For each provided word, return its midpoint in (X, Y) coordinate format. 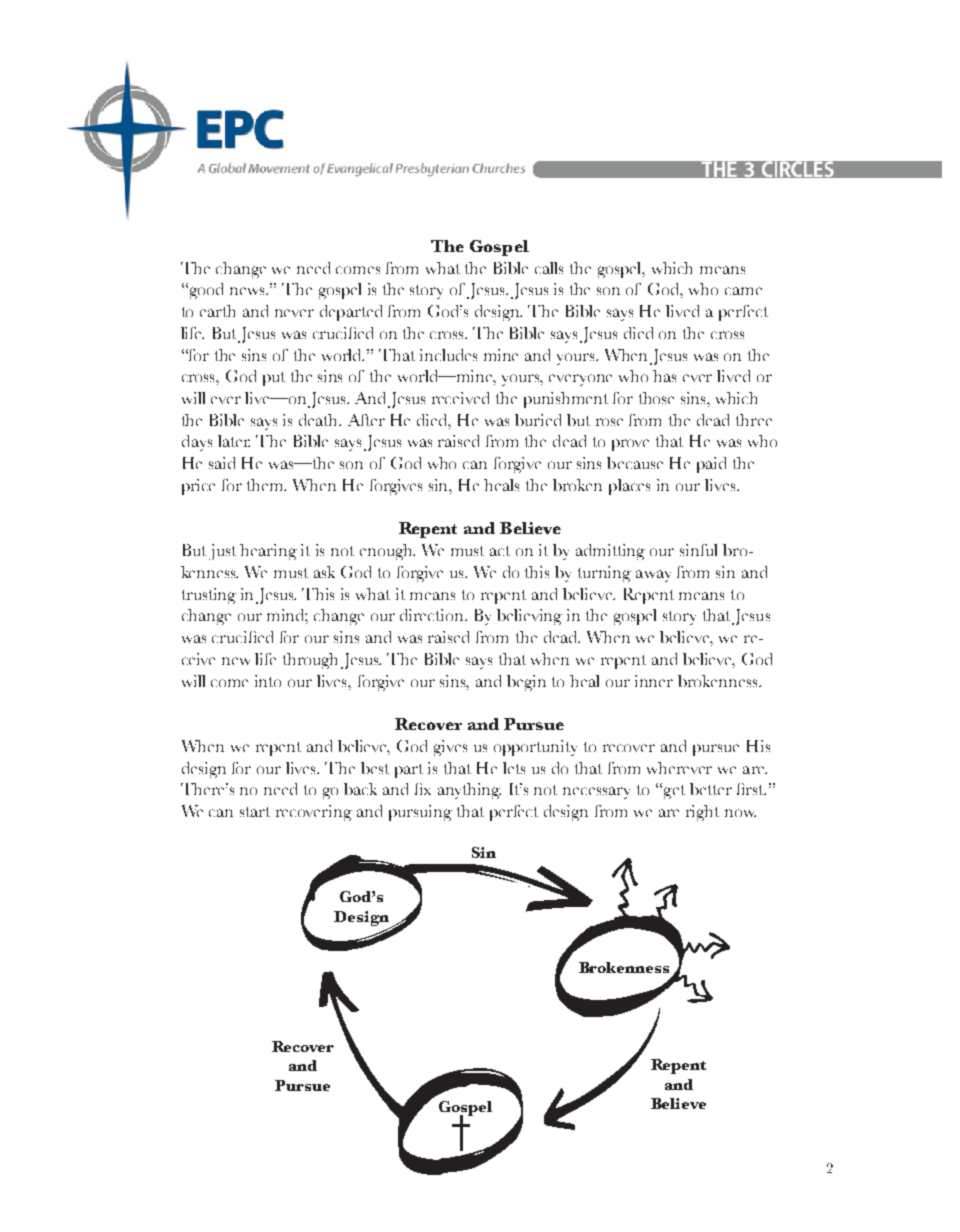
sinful (698, 550)
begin (526, 683)
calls (549, 268)
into (268, 681)
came (743, 291)
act (500, 551)
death (320, 420)
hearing (268, 552)
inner (654, 681)
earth (217, 311)
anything (469, 791)
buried (538, 420)
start (255, 812)
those (656, 398)
